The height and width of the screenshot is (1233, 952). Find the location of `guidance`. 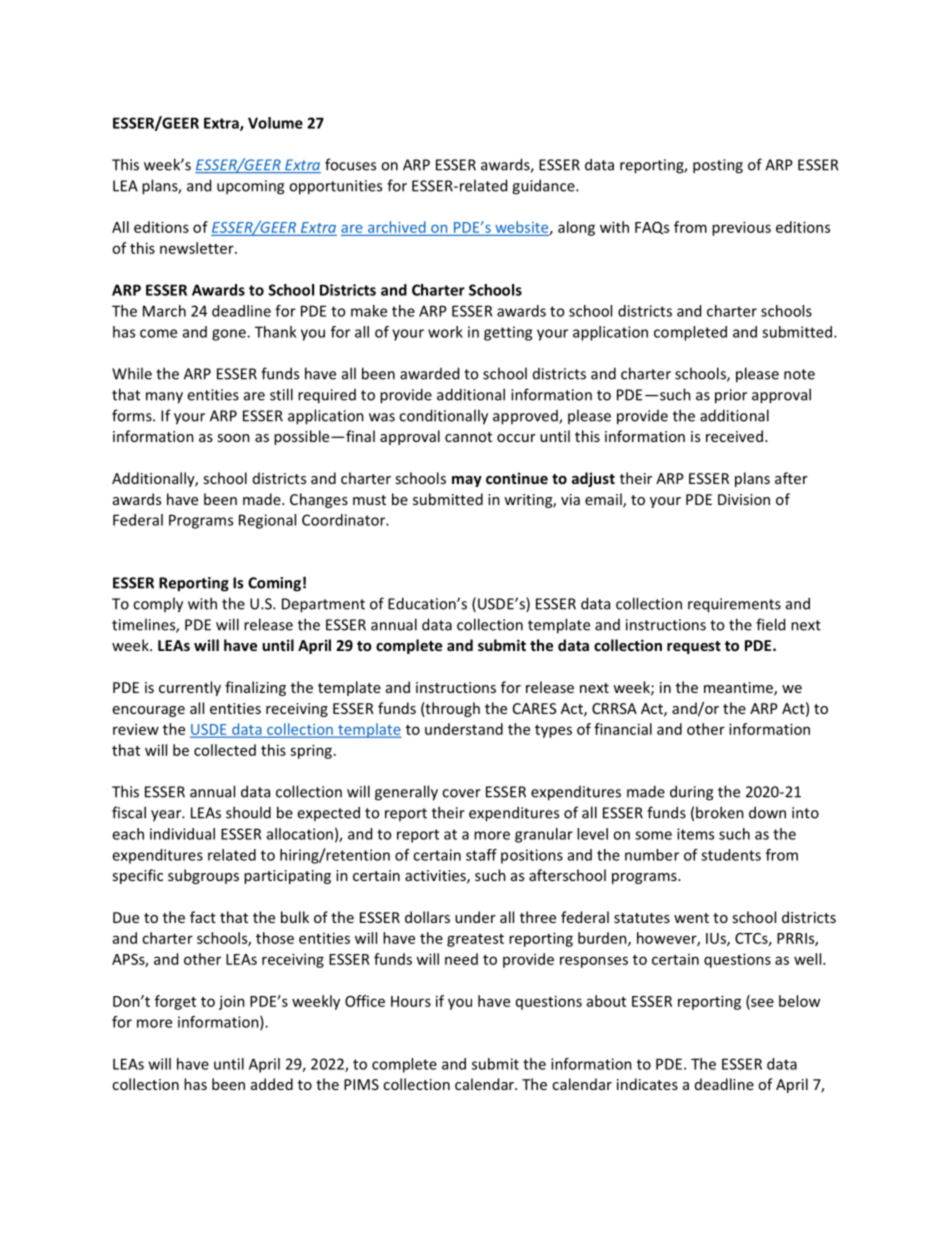

guidance is located at coordinates (544, 187).
